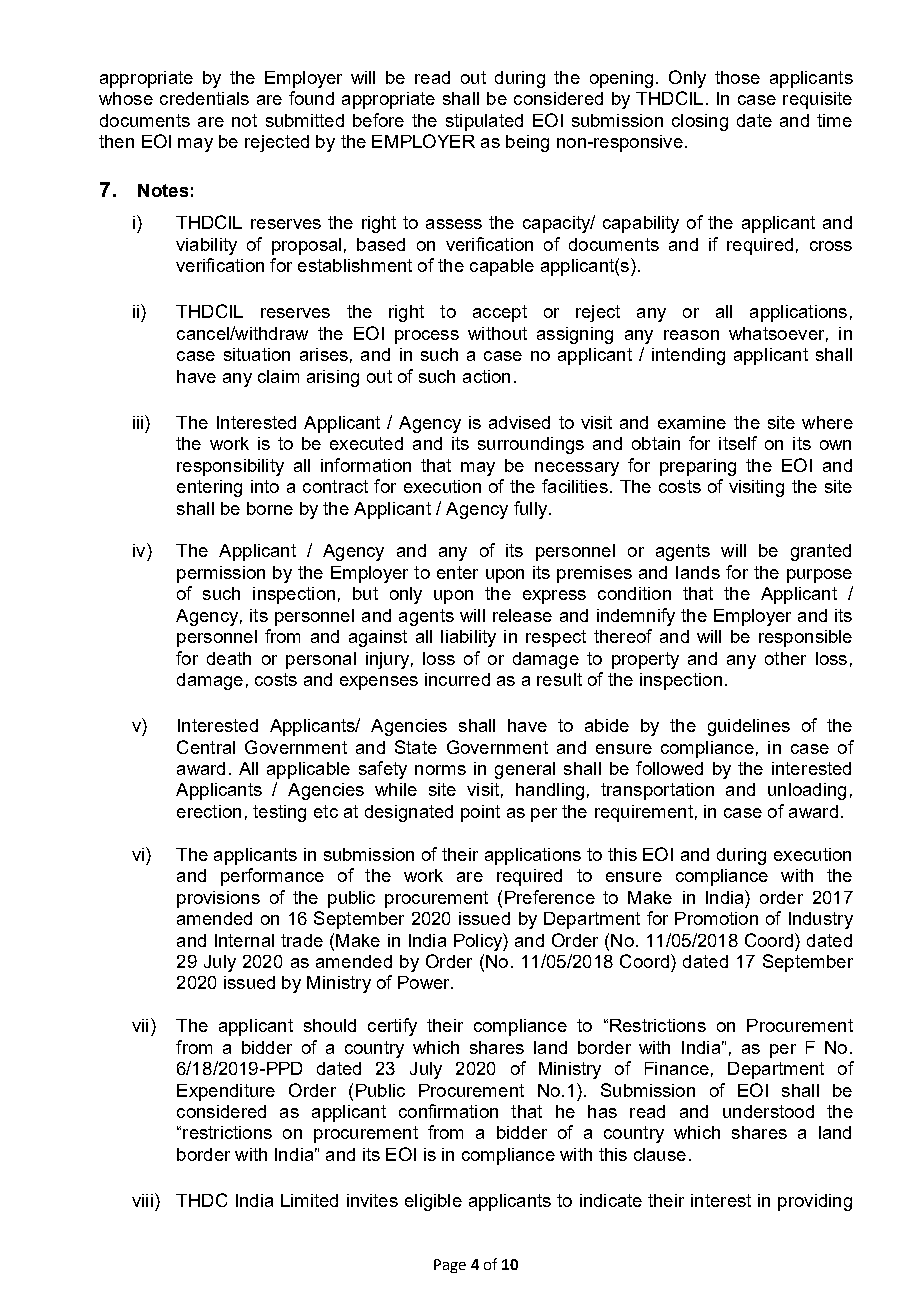 The height and width of the screenshot is (1308, 924). What do you see at coordinates (450, 1266) in the screenshot?
I see `Page` at bounding box center [450, 1266].
